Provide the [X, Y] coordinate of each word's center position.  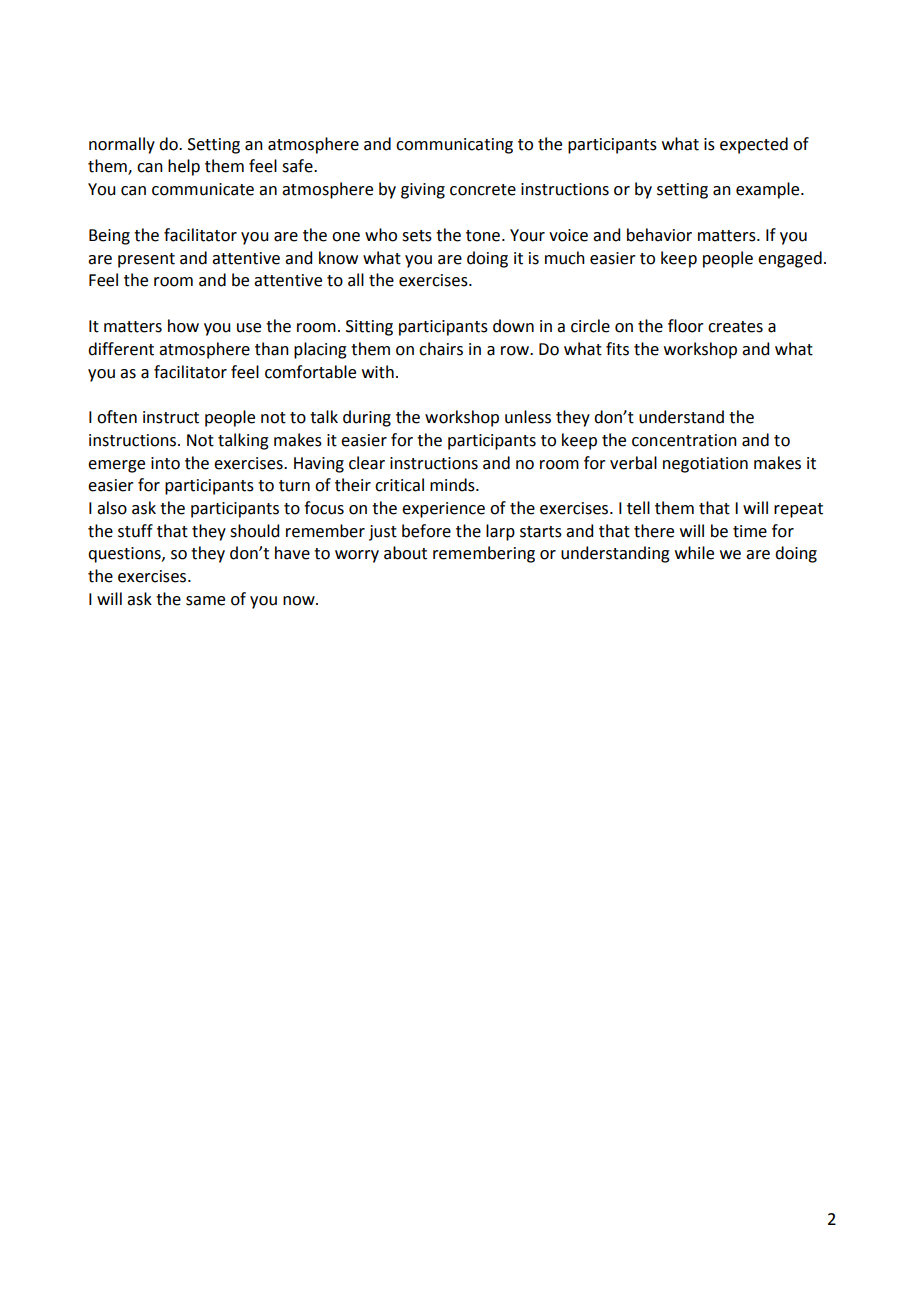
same [205, 601]
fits [617, 349]
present [146, 260]
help [184, 167]
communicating [454, 146]
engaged [790, 259]
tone [483, 236]
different [121, 349]
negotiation [705, 465]
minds [453, 485]
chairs [441, 349]
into [165, 463]
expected [754, 145]
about [405, 553]
